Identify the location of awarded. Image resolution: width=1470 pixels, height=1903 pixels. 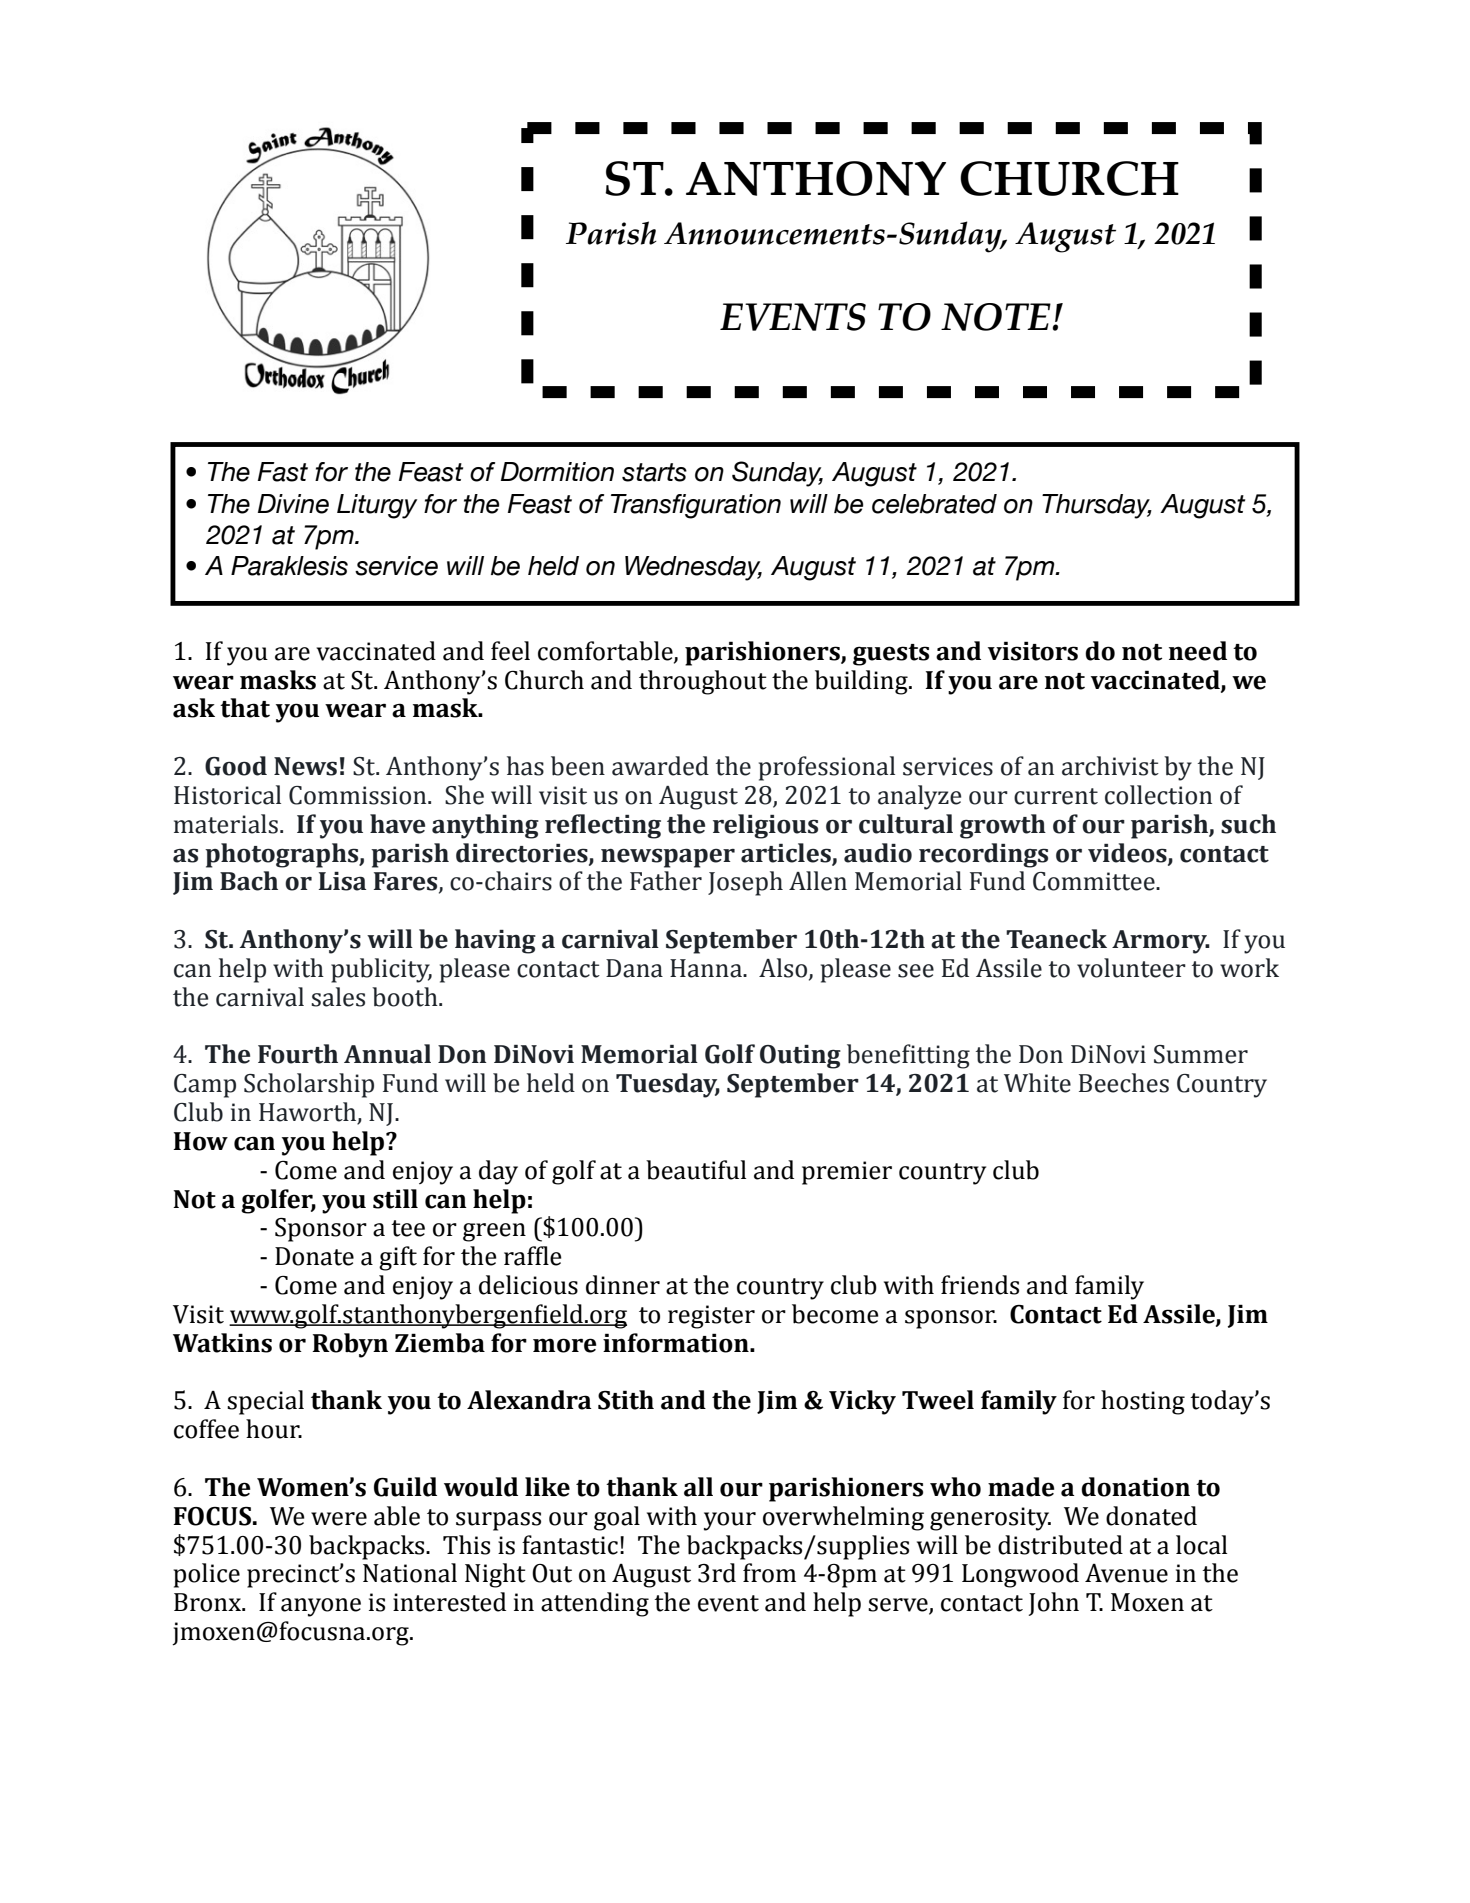
(660, 766).
